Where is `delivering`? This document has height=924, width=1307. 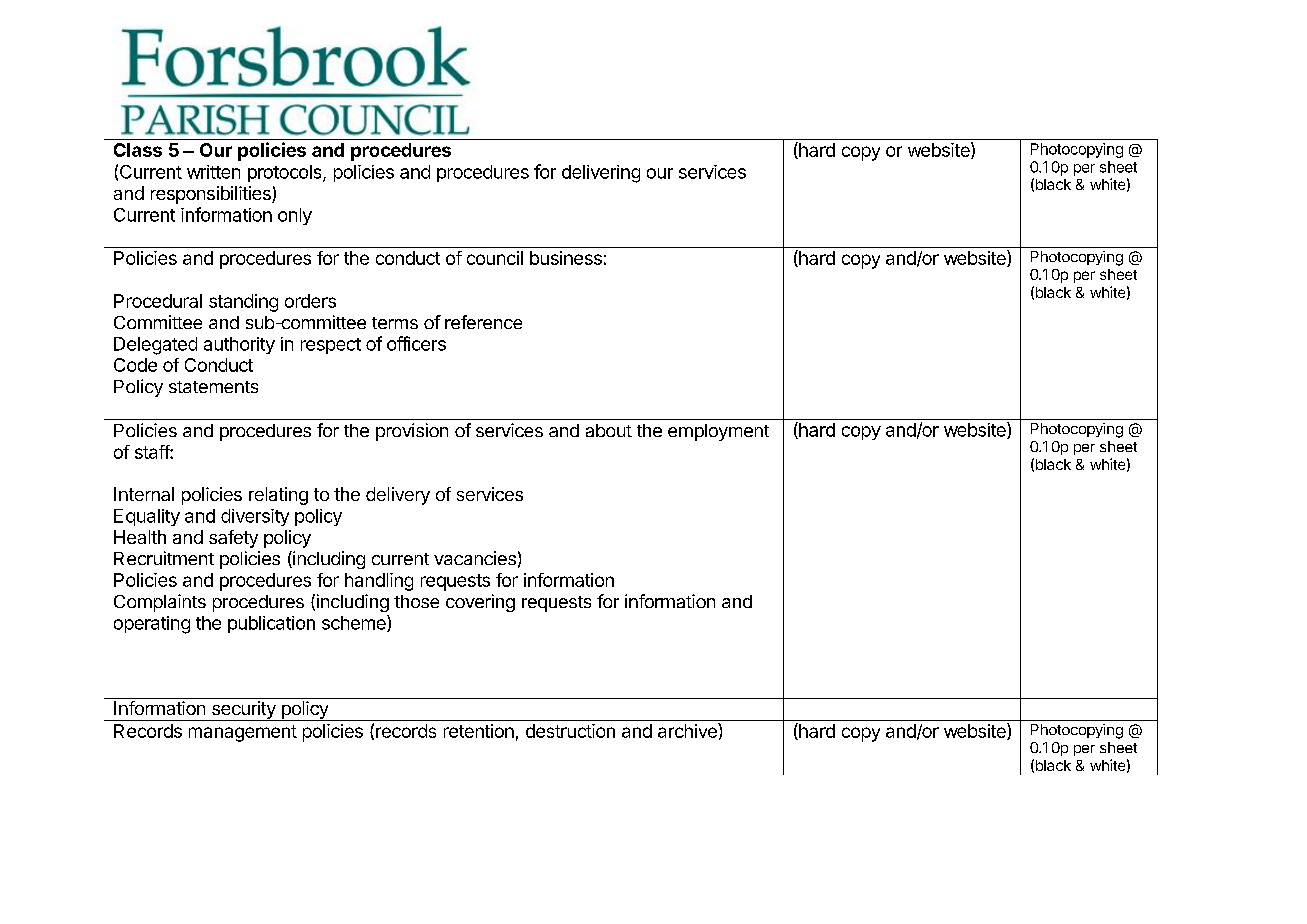
delivering is located at coordinates (601, 174).
